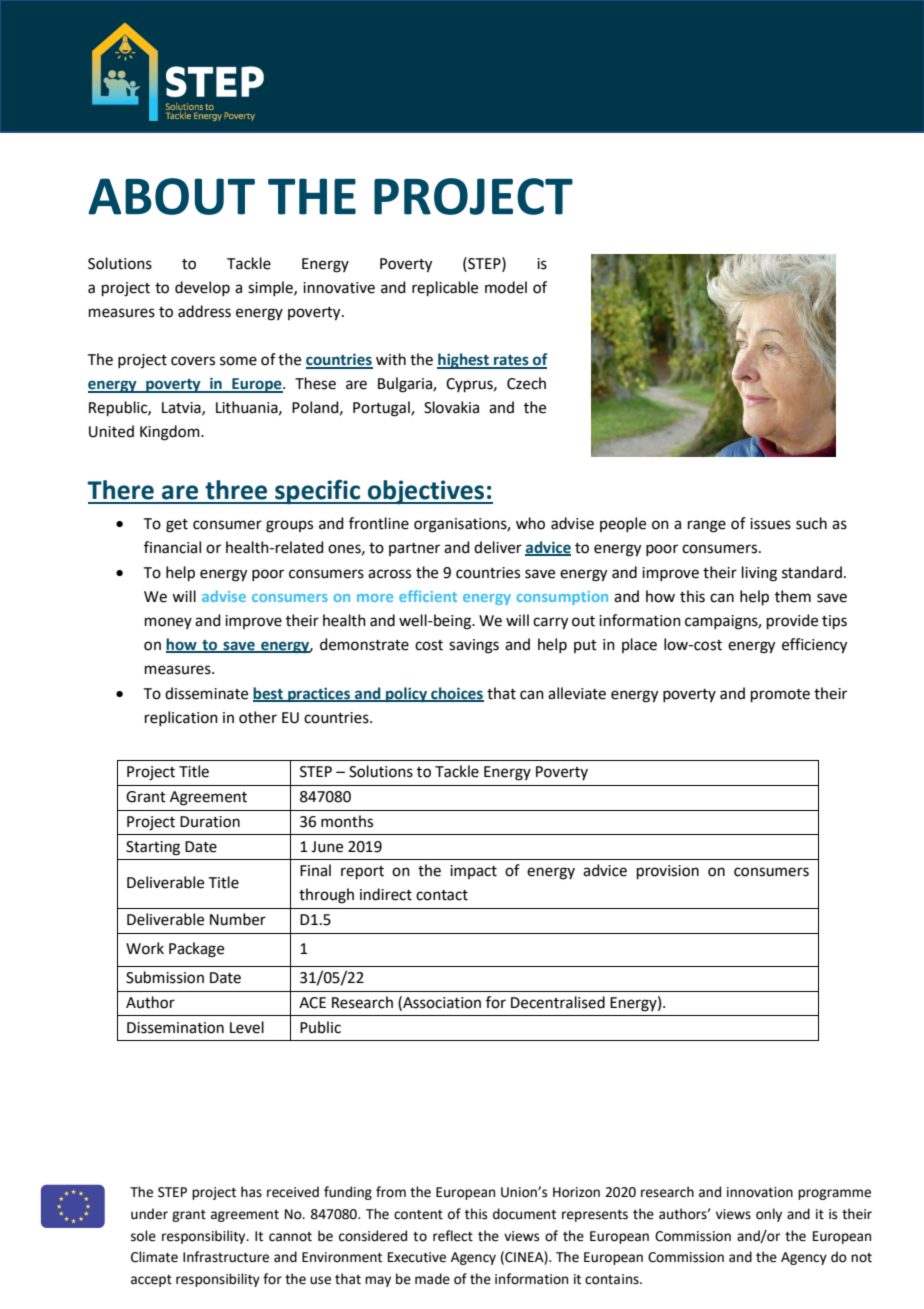 The width and height of the document is (924, 1309). Describe the element at coordinates (226, 1257) in the document. I see `Infrastructure` at that location.
